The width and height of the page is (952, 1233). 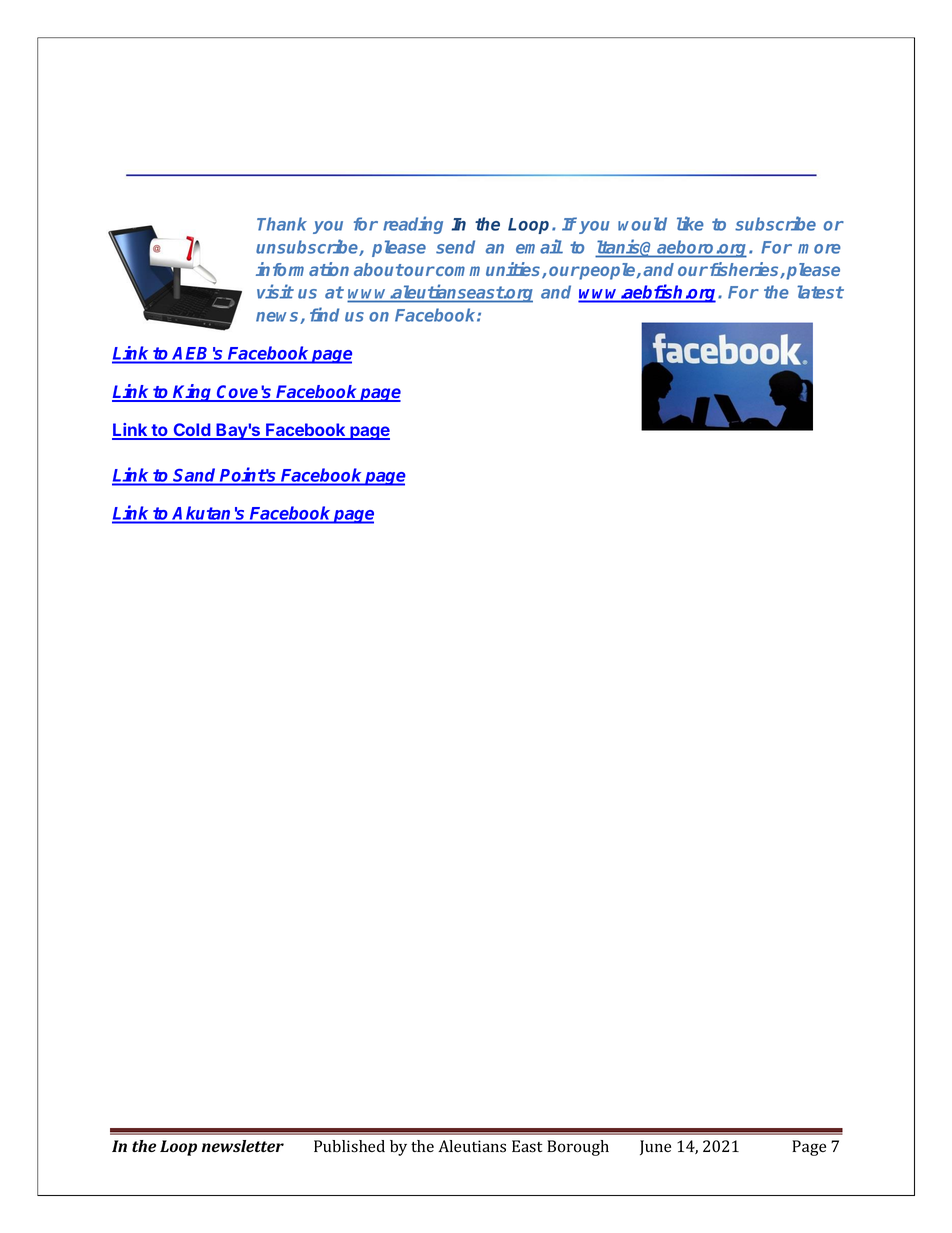 What do you see at coordinates (690, 223) in the page?
I see `like` at bounding box center [690, 223].
